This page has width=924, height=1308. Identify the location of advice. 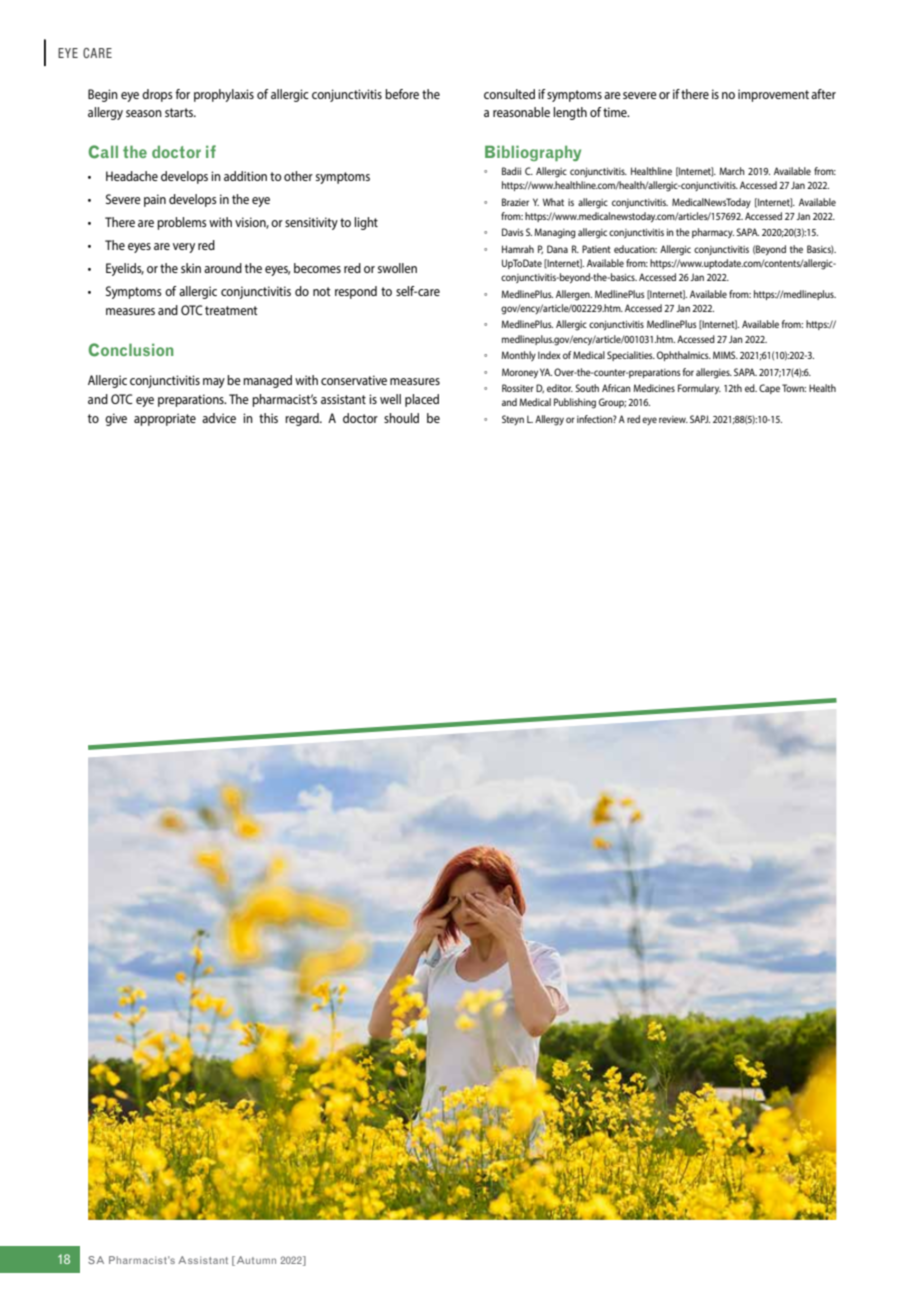
(219, 418).
